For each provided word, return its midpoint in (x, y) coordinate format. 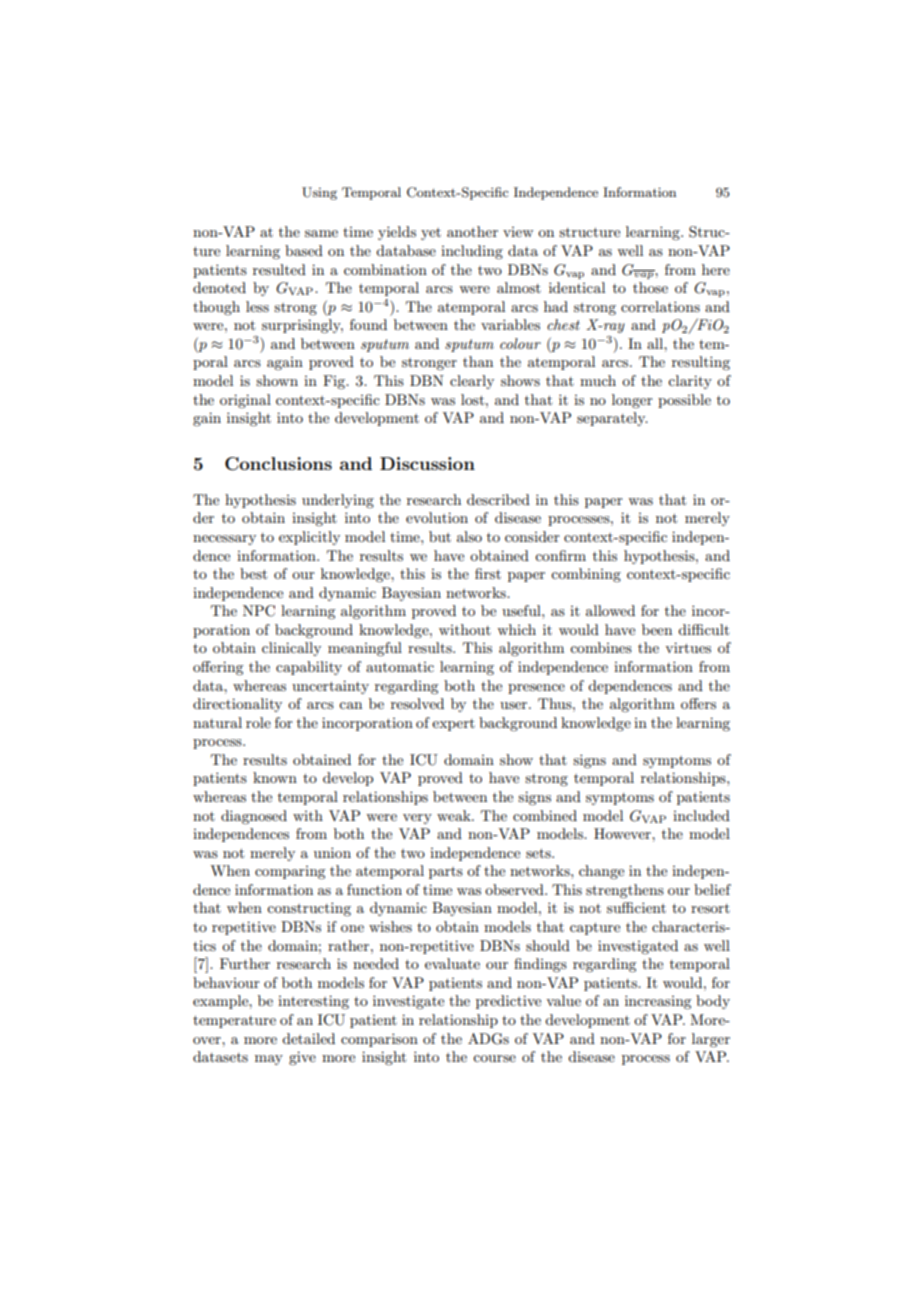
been (657, 629)
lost (474, 399)
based (304, 250)
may (269, 1060)
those (650, 287)
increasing (658, 1002)
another (472, 231)
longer (632, 401)
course (494, 1058)
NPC (259, 611)
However (623, 833)
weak (455, 815)
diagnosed (254, 817)
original (245, 401)
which (516, 629)
